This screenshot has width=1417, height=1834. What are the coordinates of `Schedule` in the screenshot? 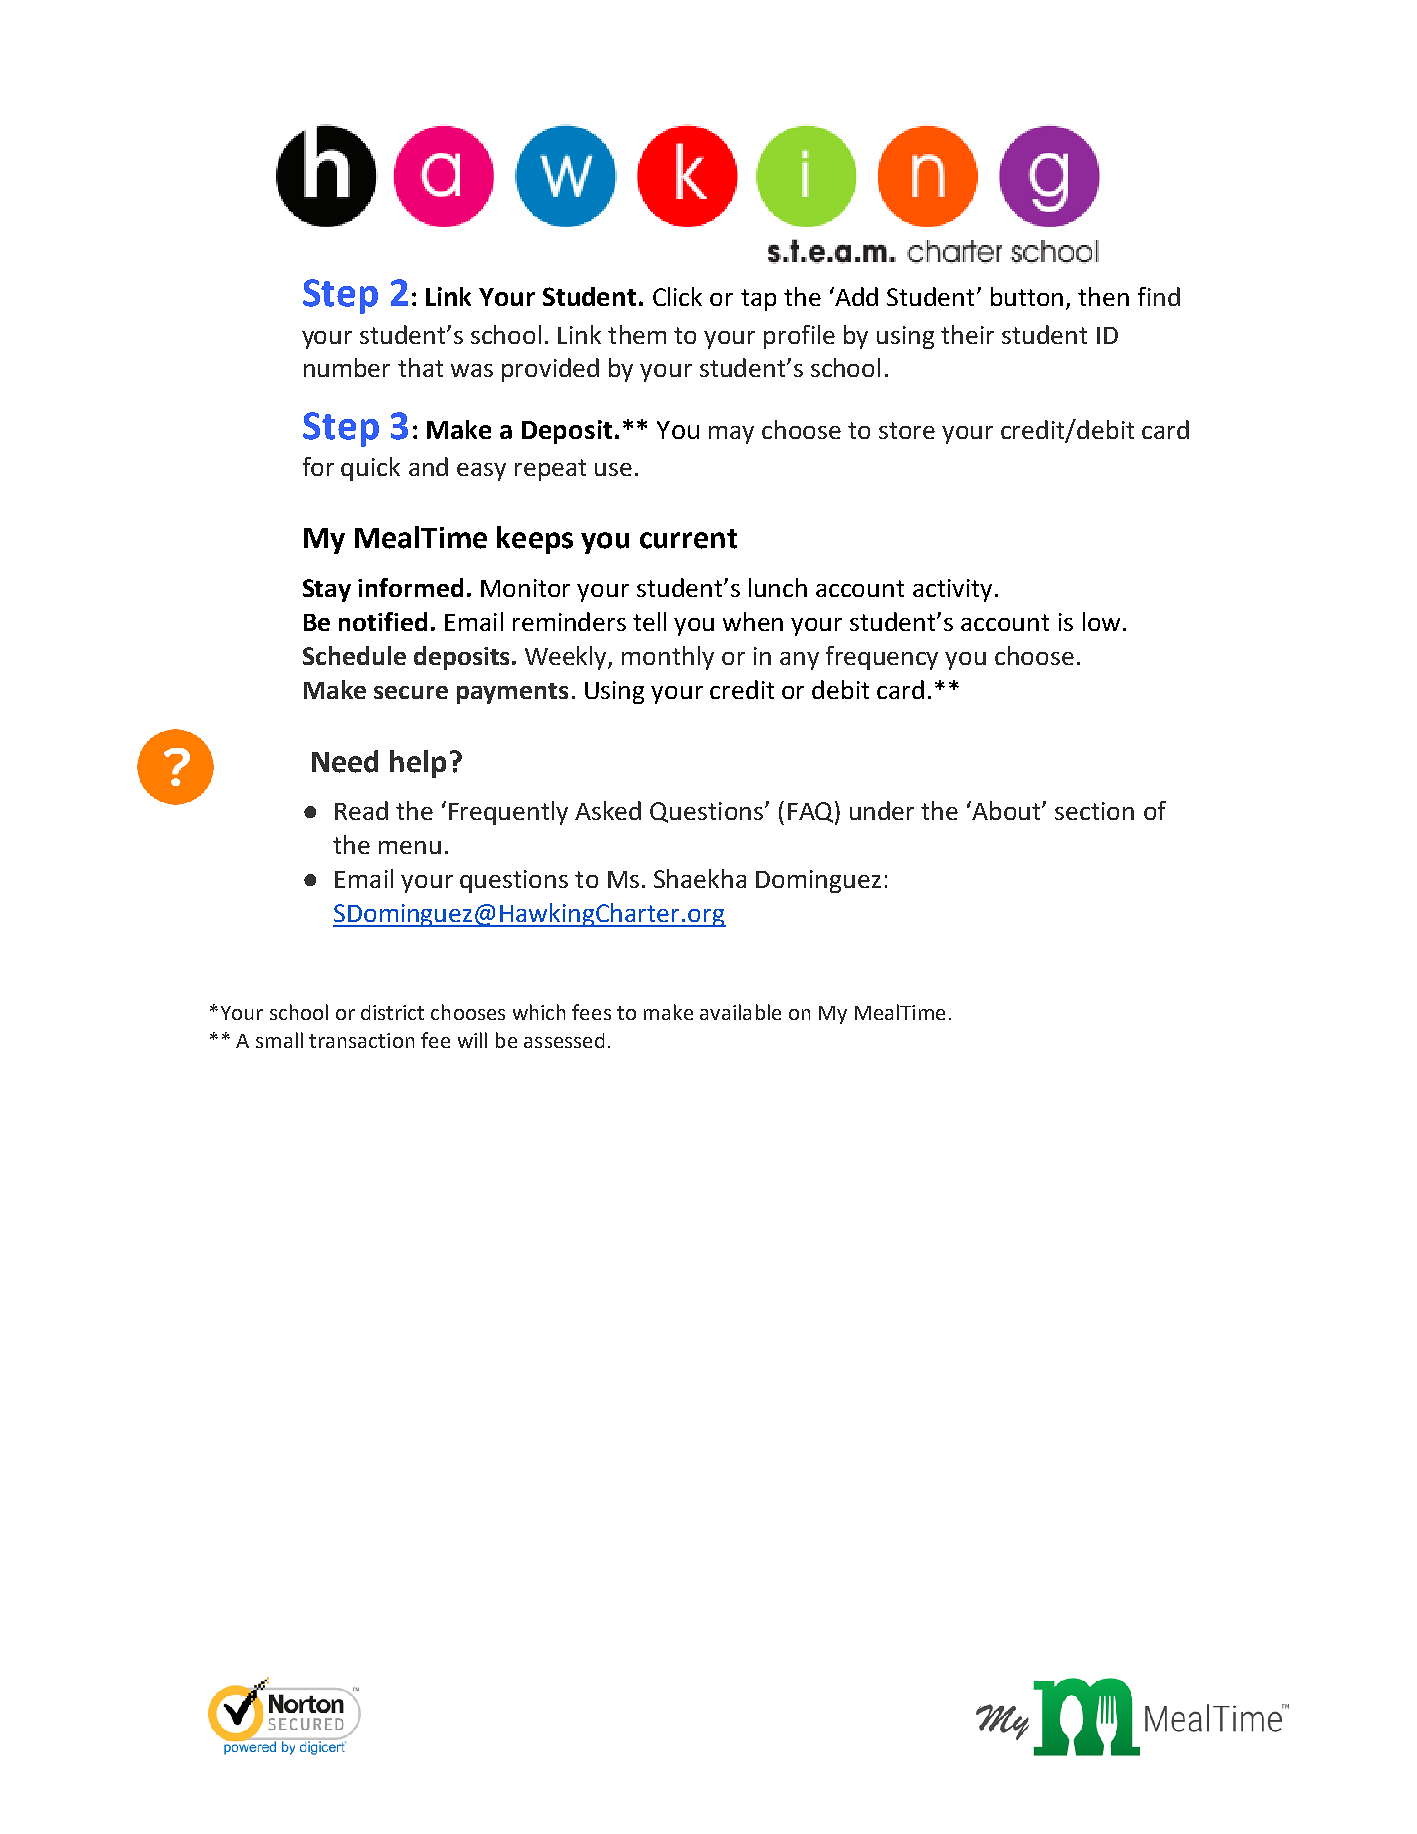 It's located at (354, 655).
